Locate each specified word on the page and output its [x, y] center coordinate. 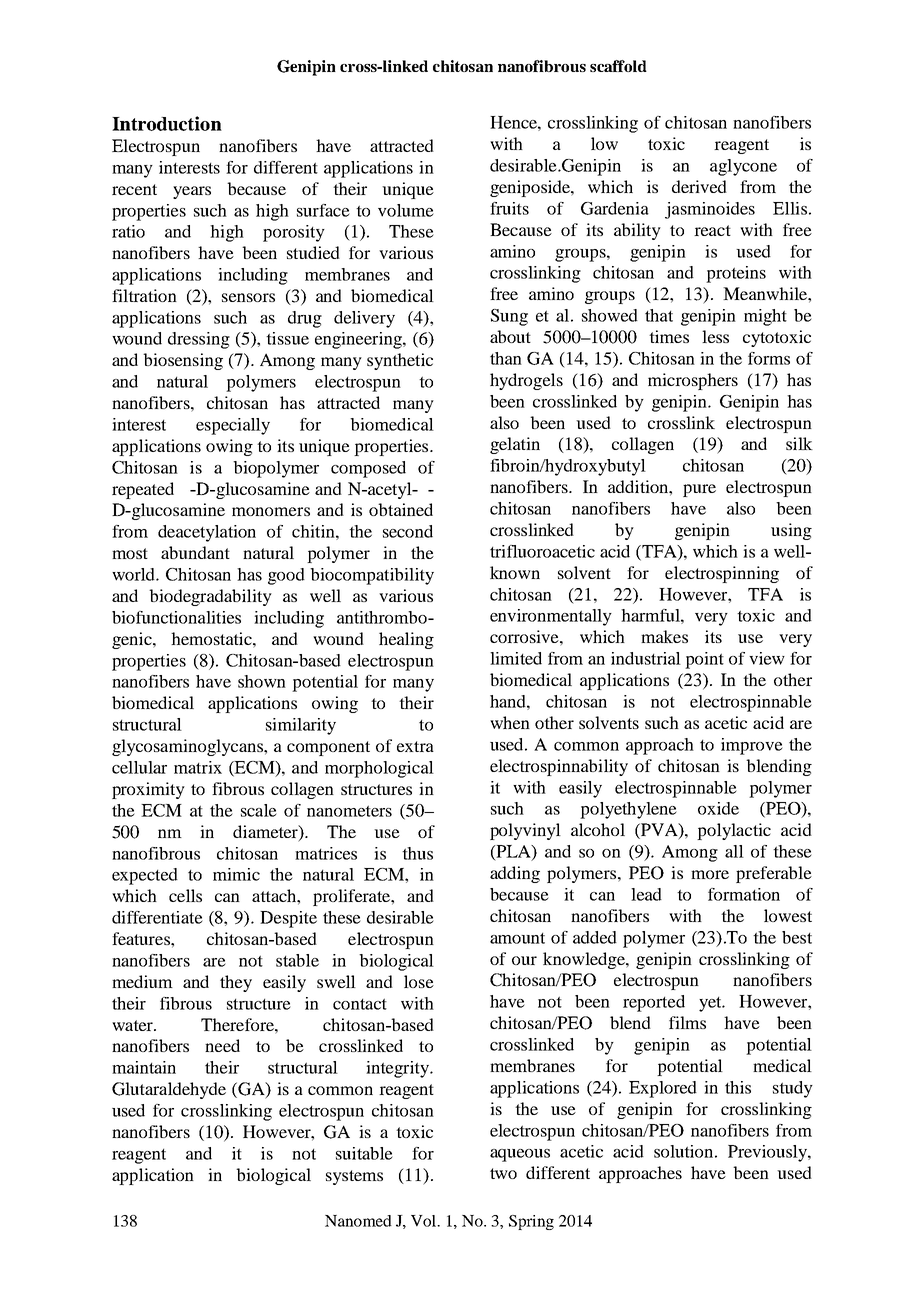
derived [699, 186]
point [704, 660]
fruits [509, 208]
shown [262, 681]
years [192, 192]
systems [354, 1177]
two [503, 1173]
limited [516, 658]
